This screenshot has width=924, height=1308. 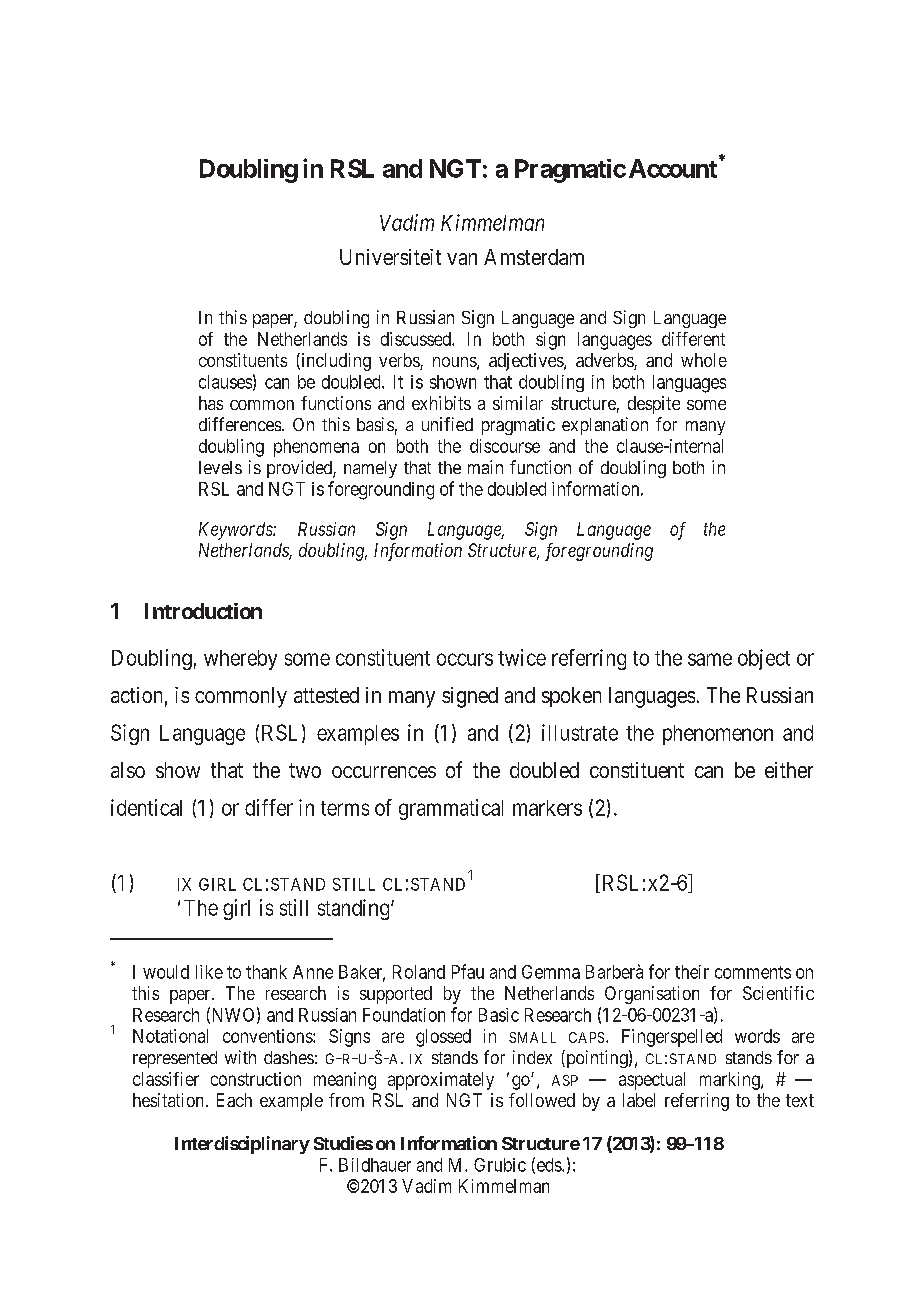 What do you see at coordinates (240, 660) in the screenshot?
I see `whereby` at bounding box center [240, 660].
